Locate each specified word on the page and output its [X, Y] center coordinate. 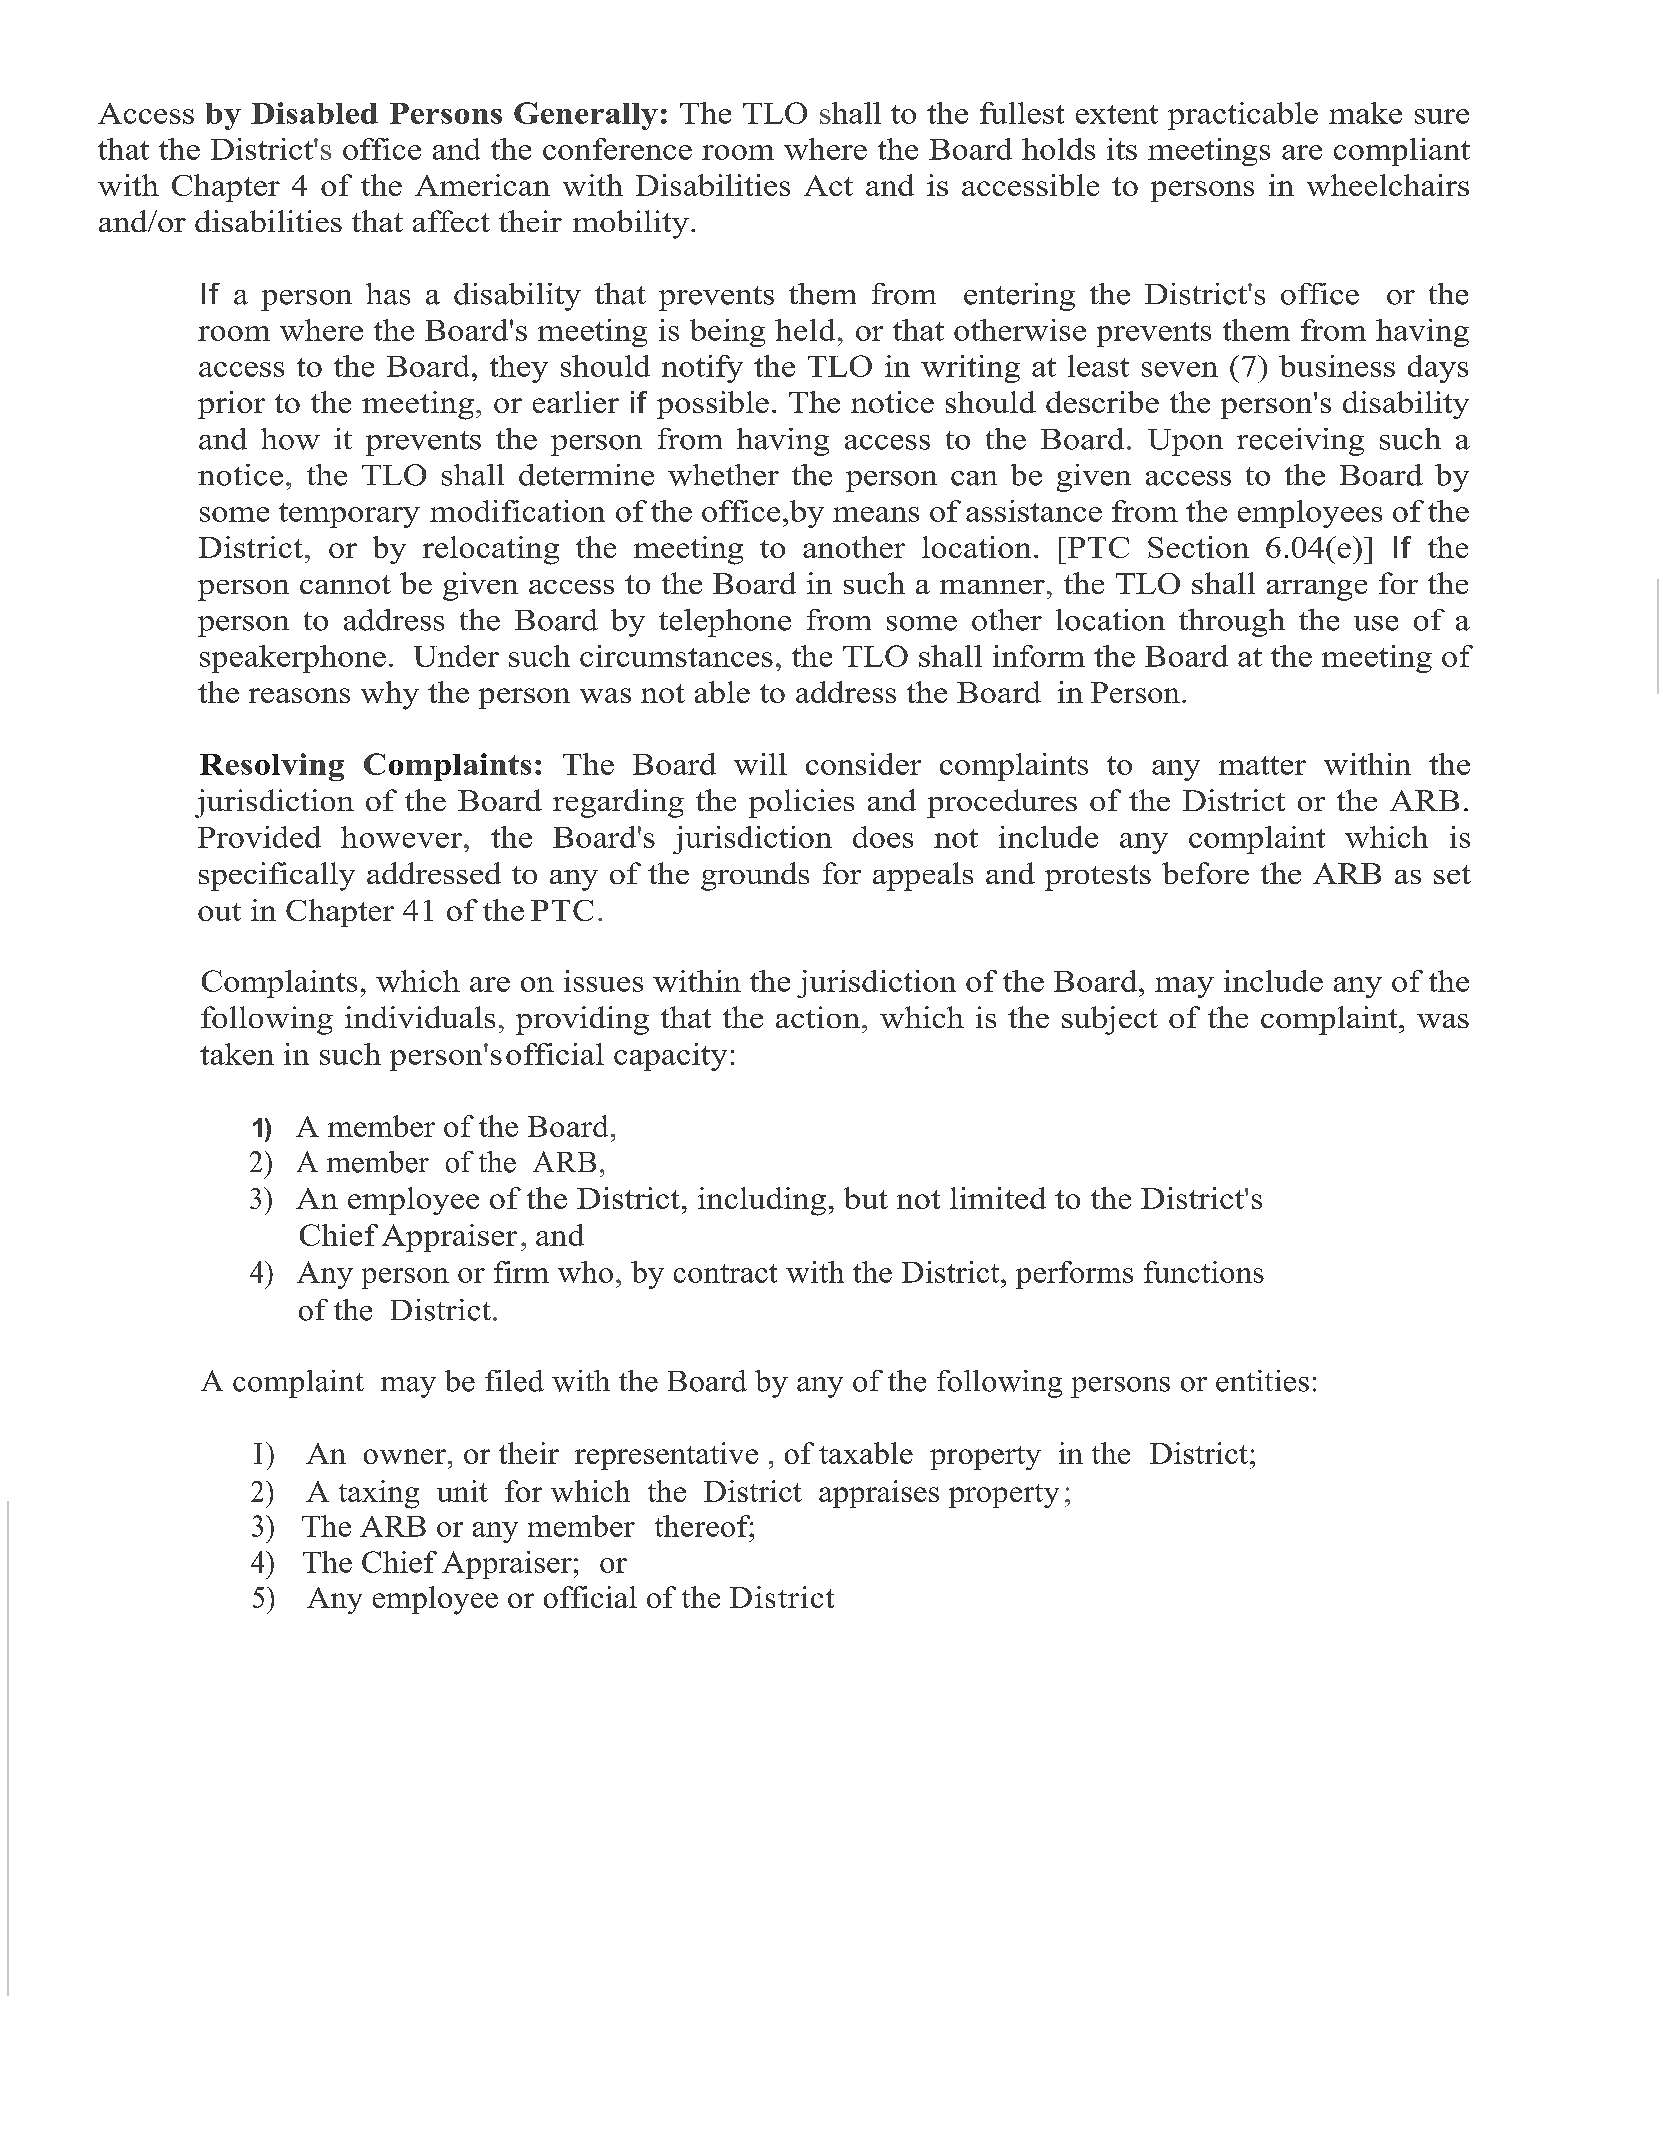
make [1365, 113]
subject [1110, 1020]
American [482, 185]
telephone [725, 623]
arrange [1317, 590]
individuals [420, 1017]
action [818, 1017]
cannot [345, 584]
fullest [1022, 113]
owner [405, 1456]
